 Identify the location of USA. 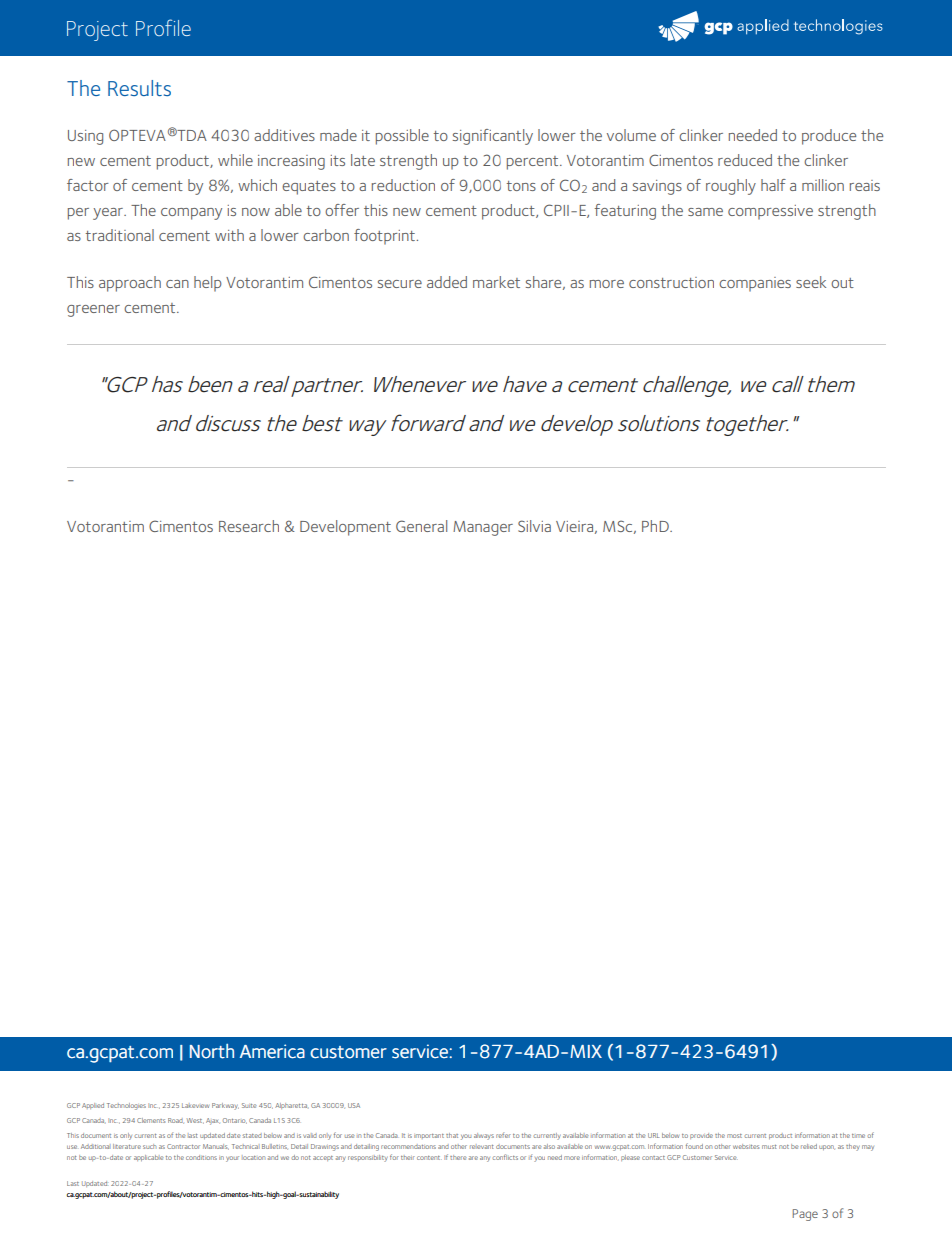
(354, 1105).
